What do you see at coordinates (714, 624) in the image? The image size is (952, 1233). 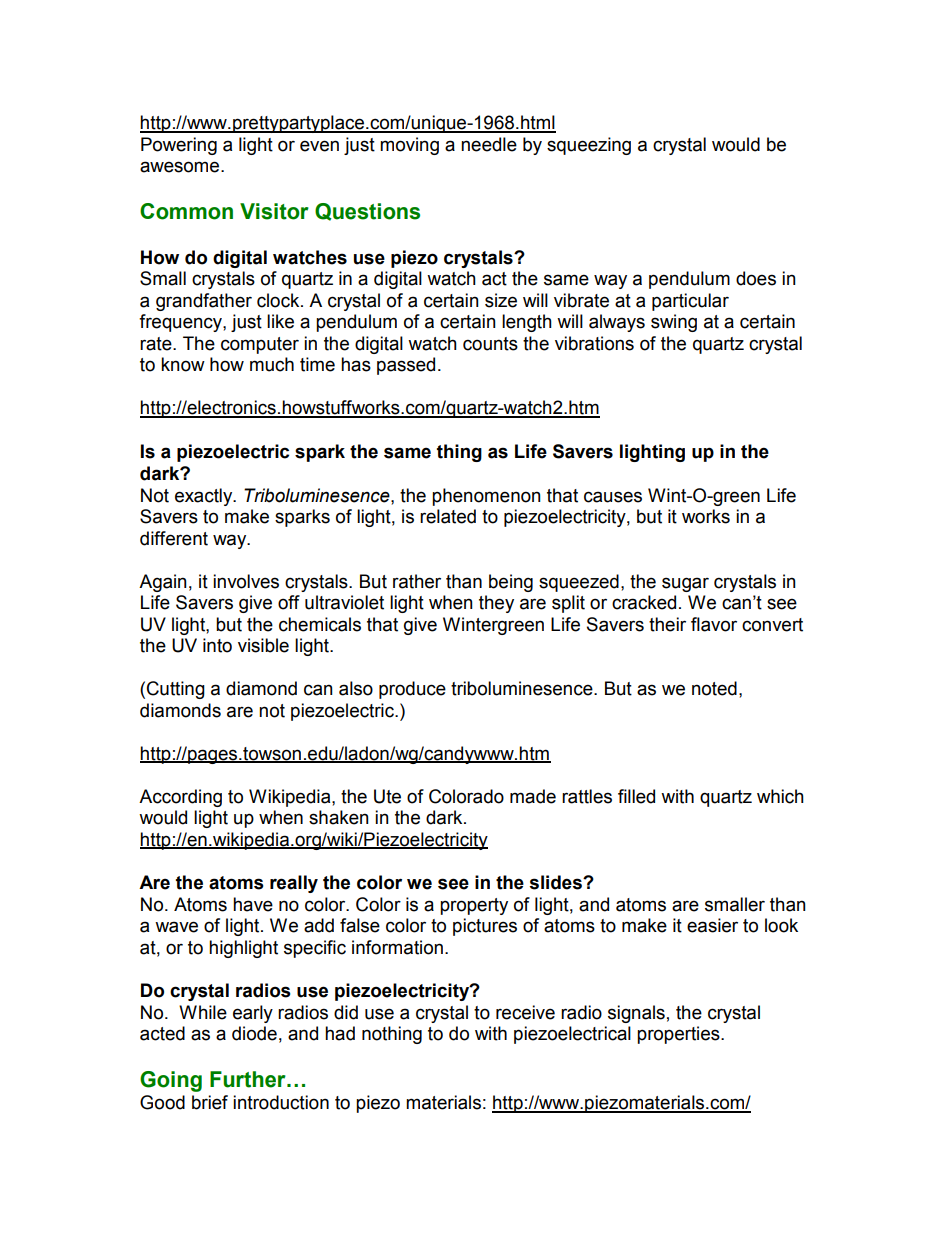 I see `flavor` at bounding box center [714, 624].
